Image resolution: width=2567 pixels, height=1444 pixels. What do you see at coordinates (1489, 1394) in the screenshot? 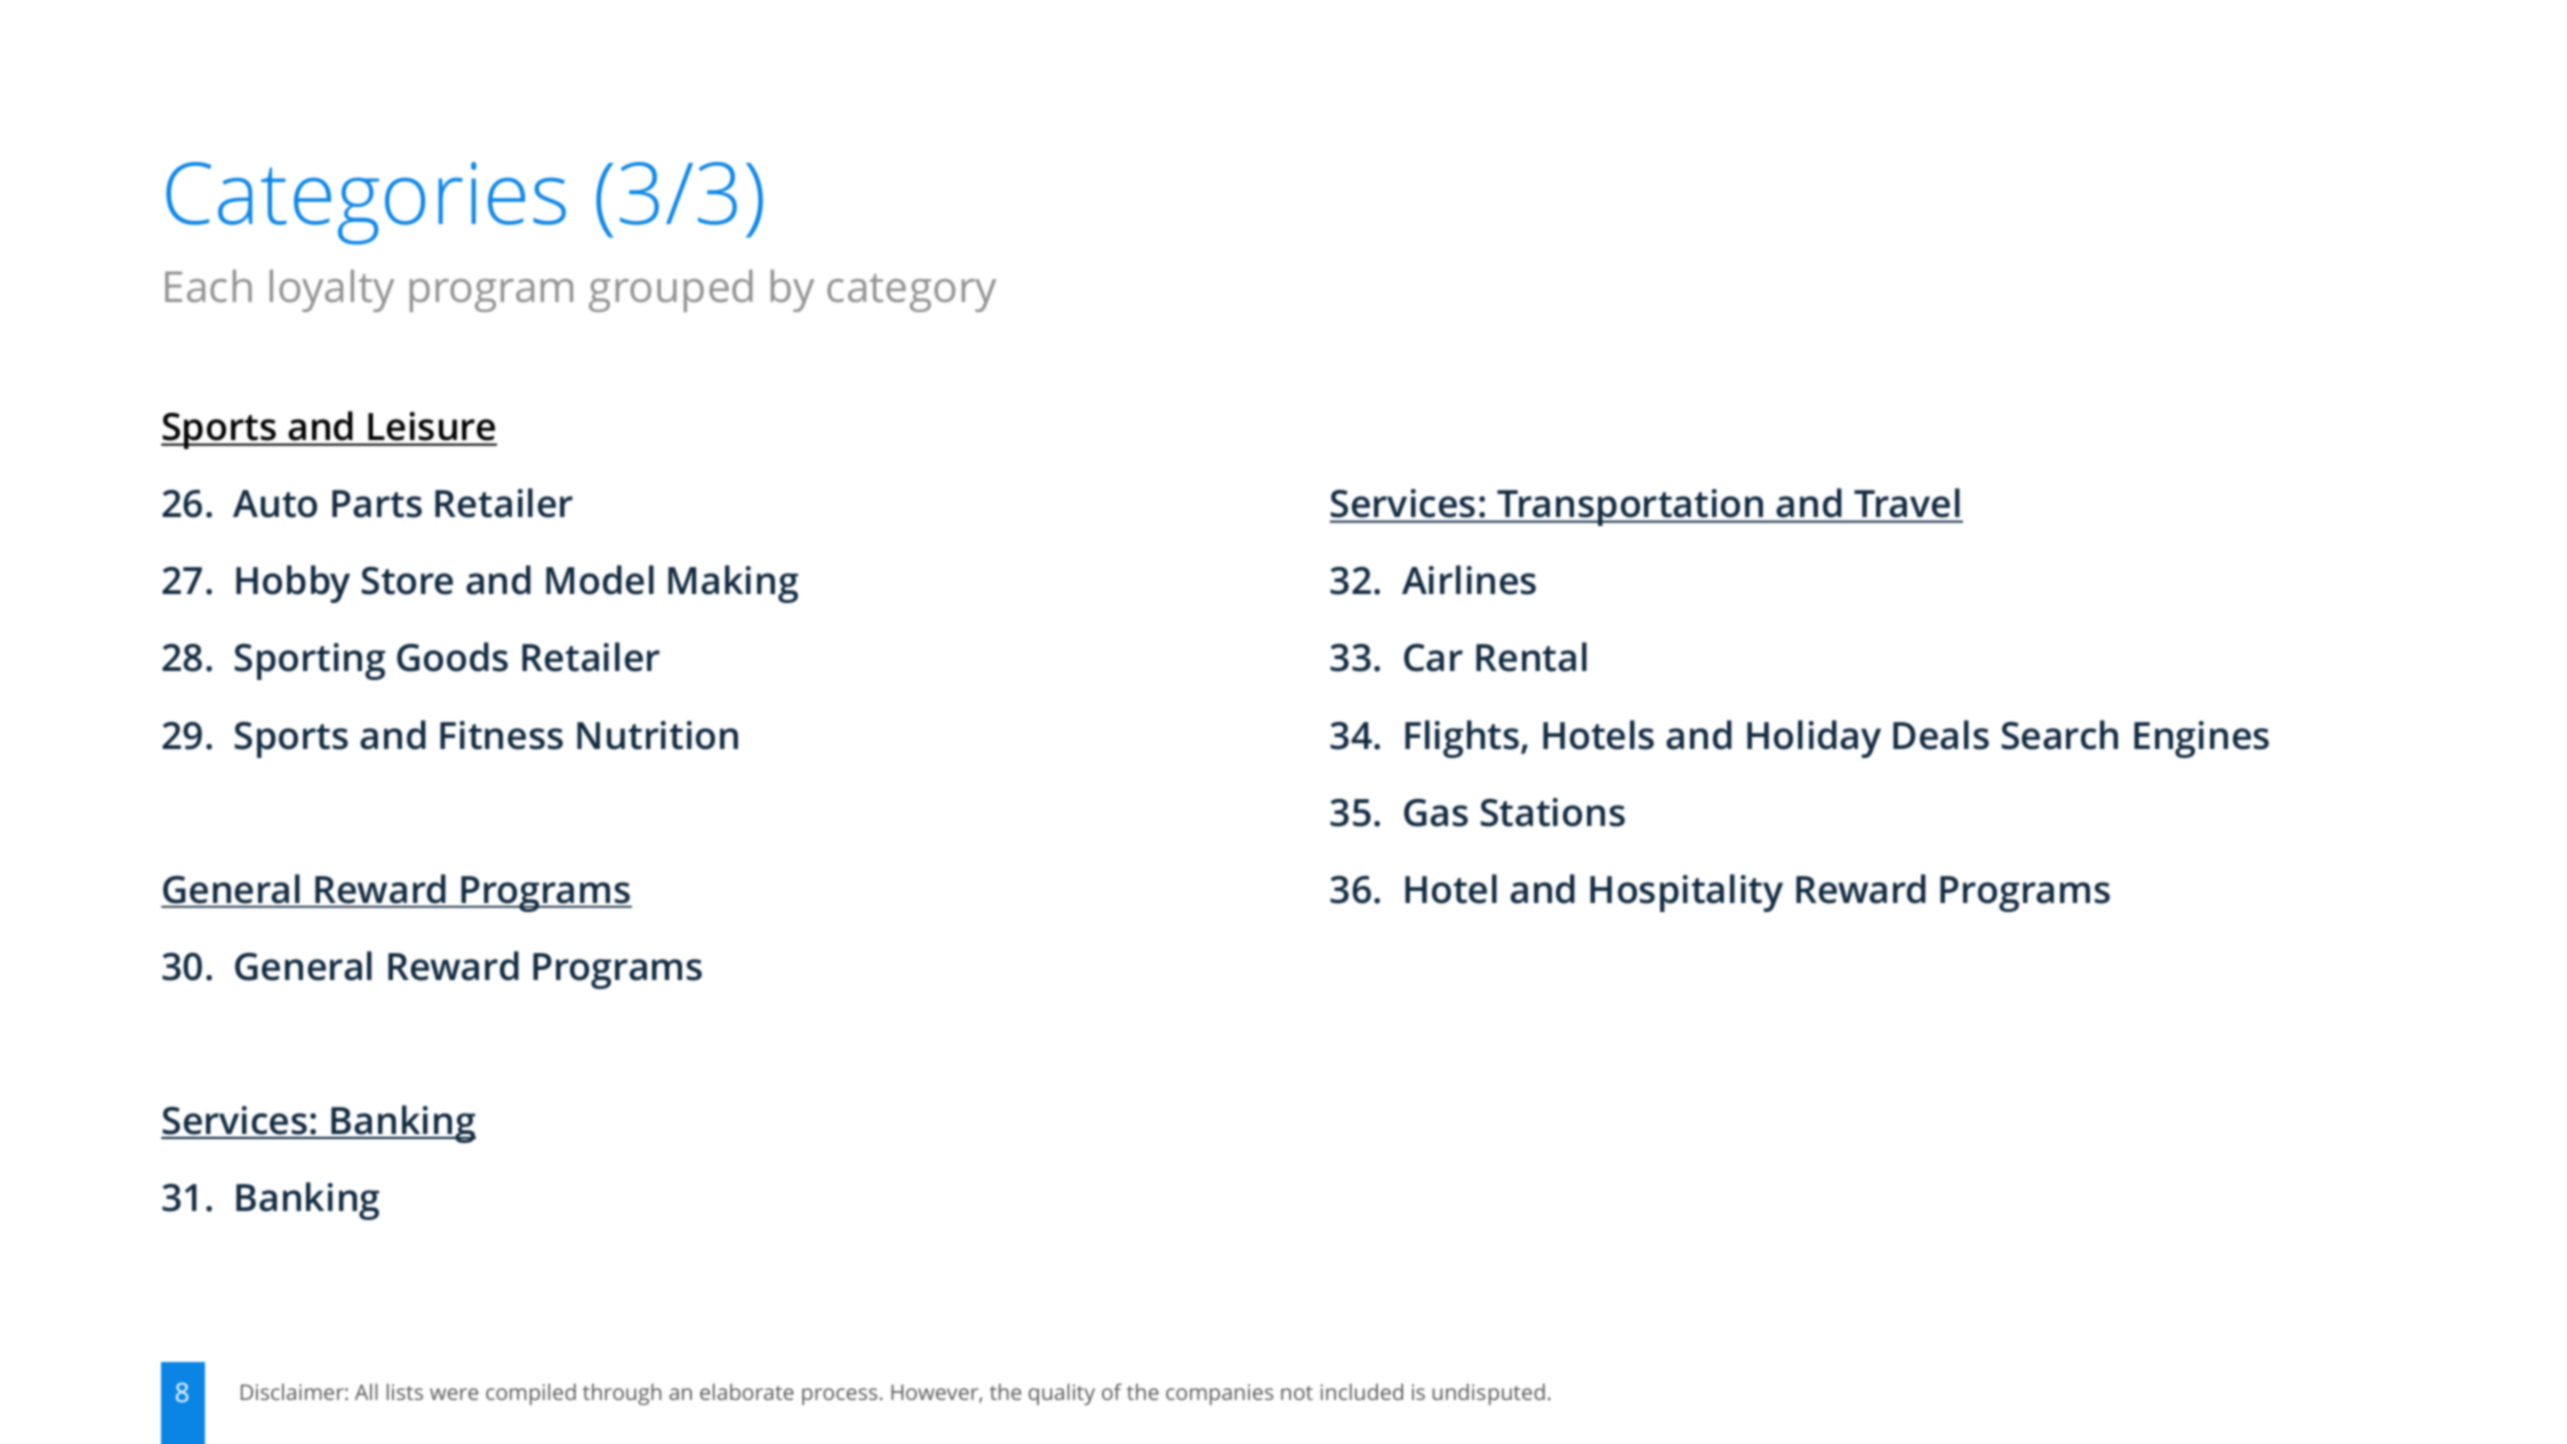
I see `undisputed` at bounding box center [1489, 1394].
